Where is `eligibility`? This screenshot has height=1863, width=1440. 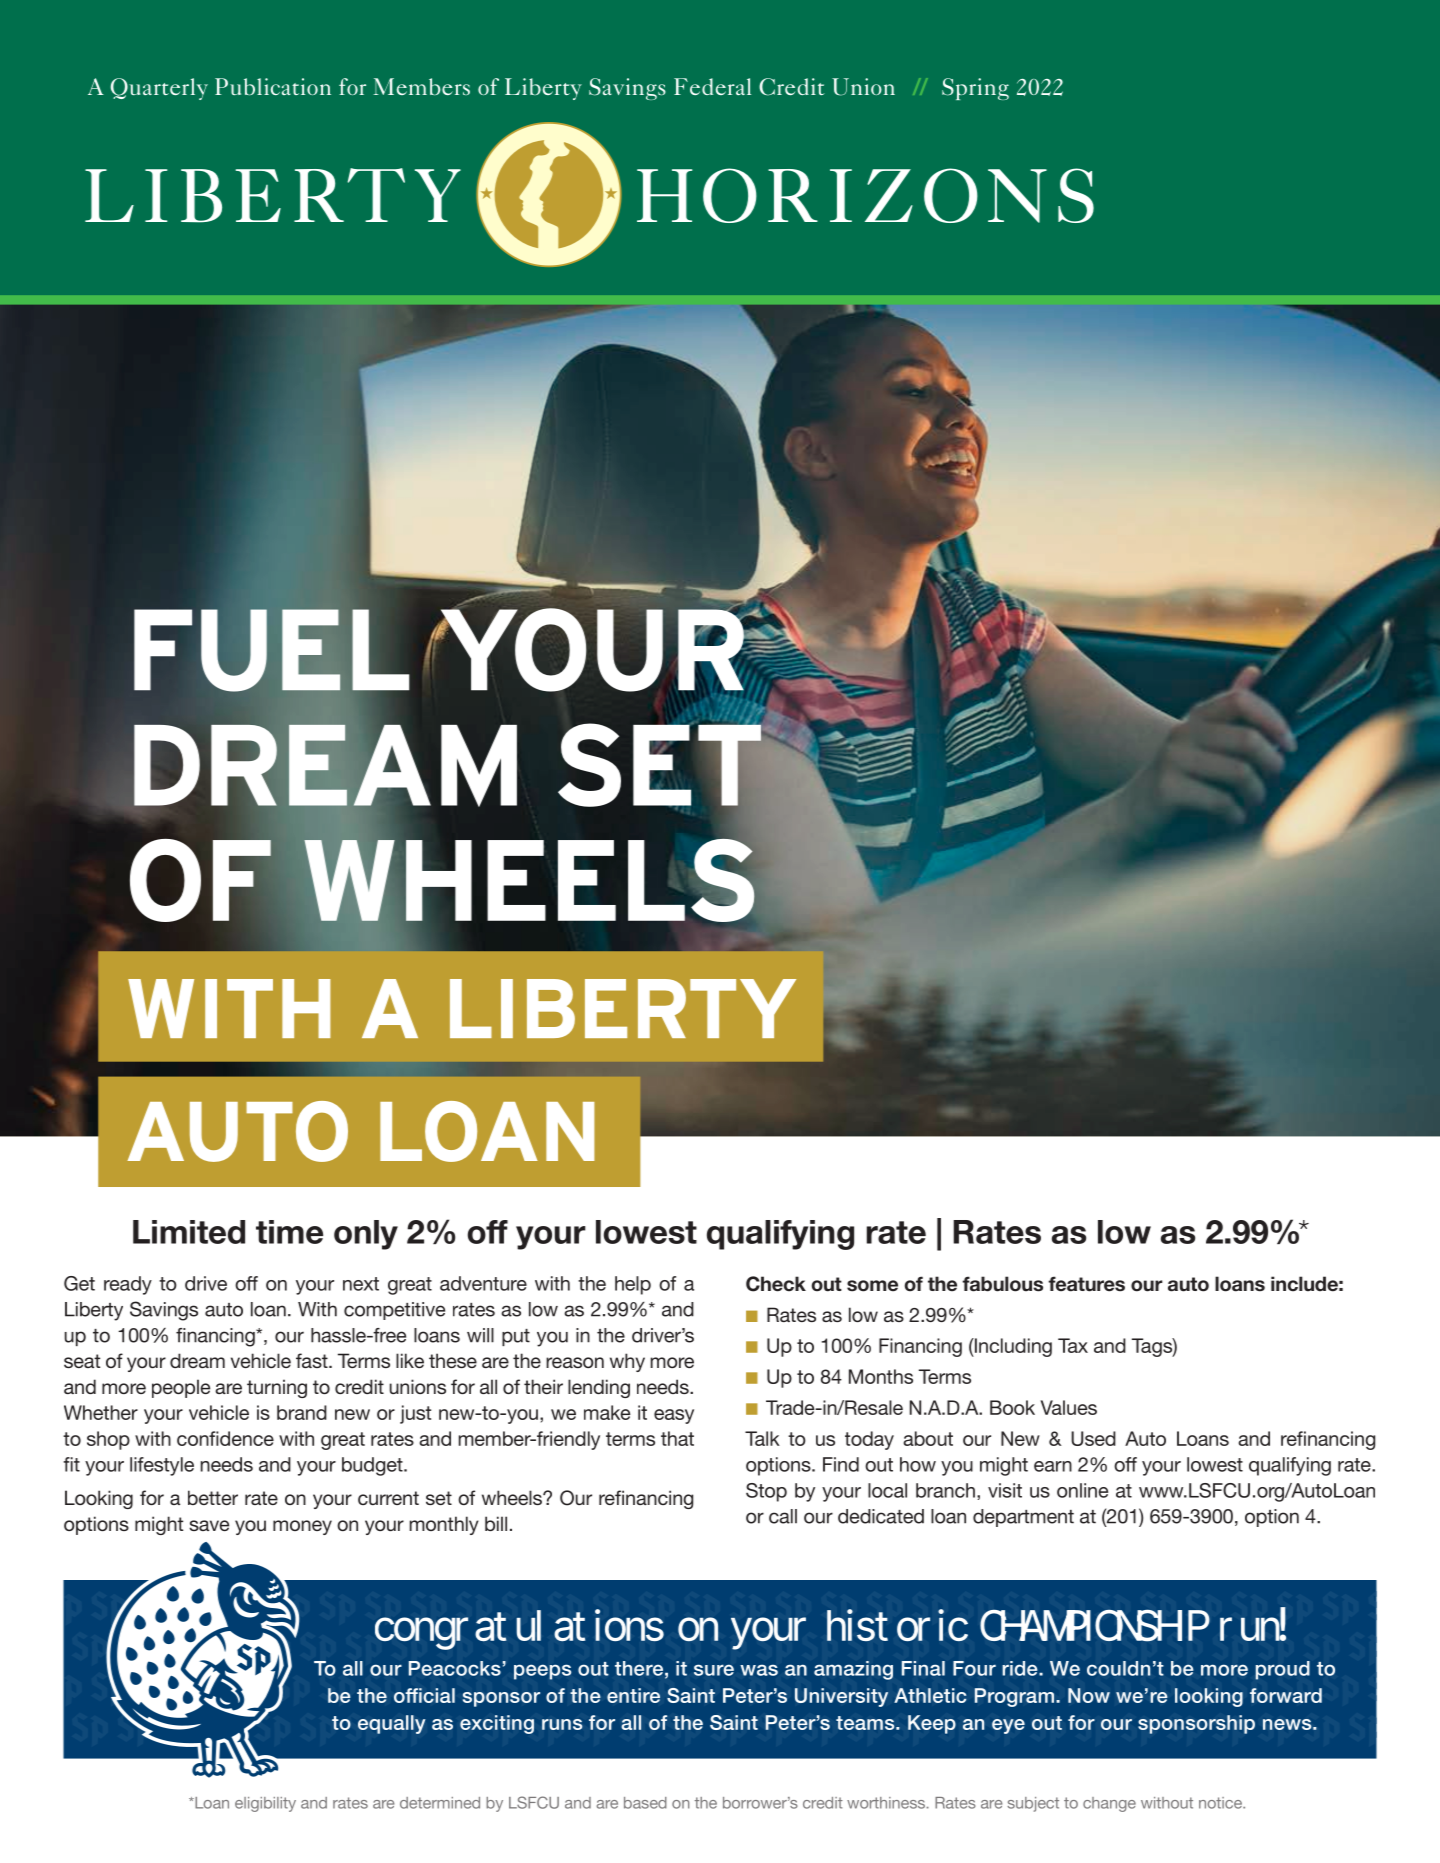 eligibility is located at coordinates (265, 1804).
